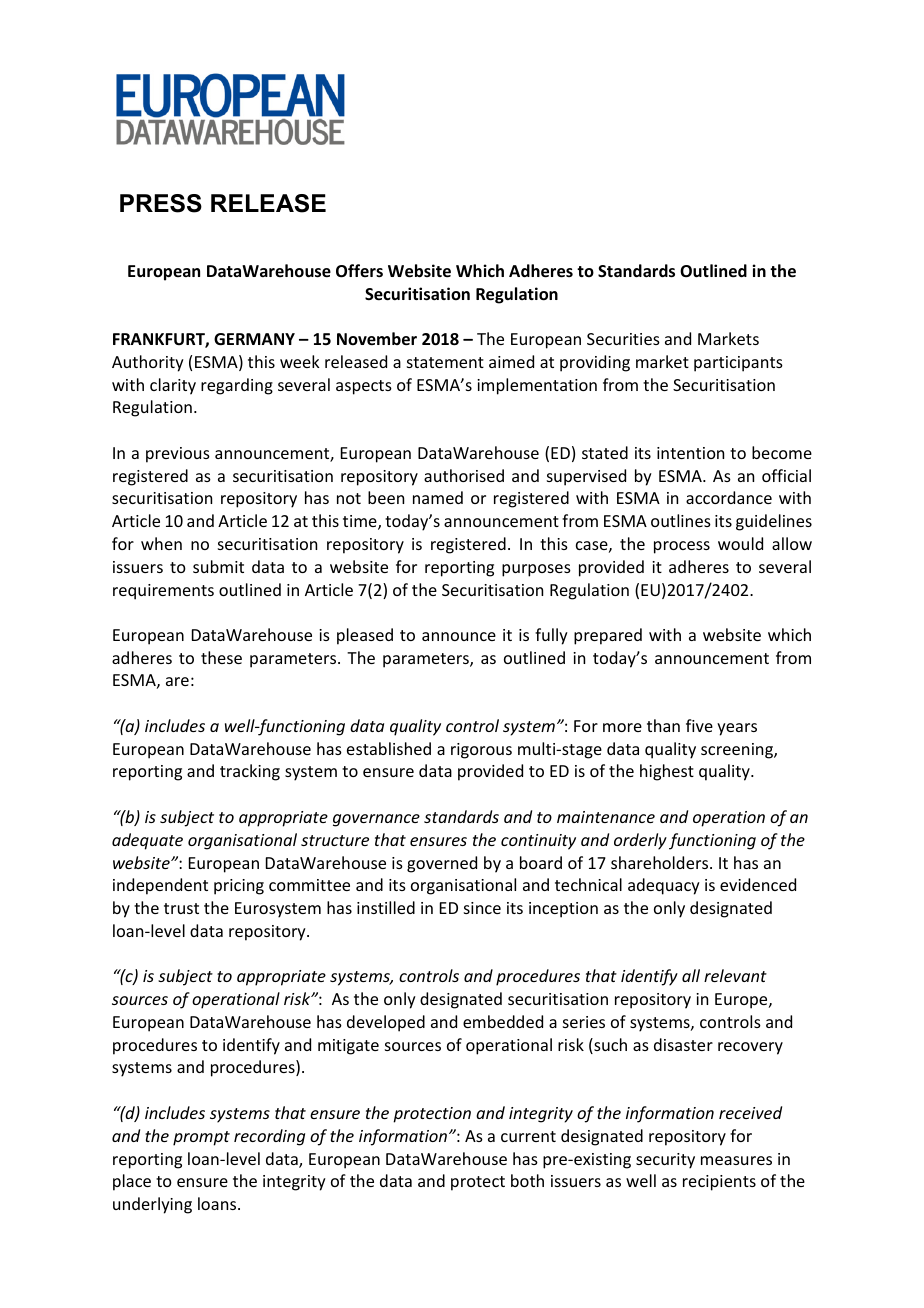  What do you see at coordinates (237, 386) in the document?
I see `regarding` at bounding box center [237, 386].
